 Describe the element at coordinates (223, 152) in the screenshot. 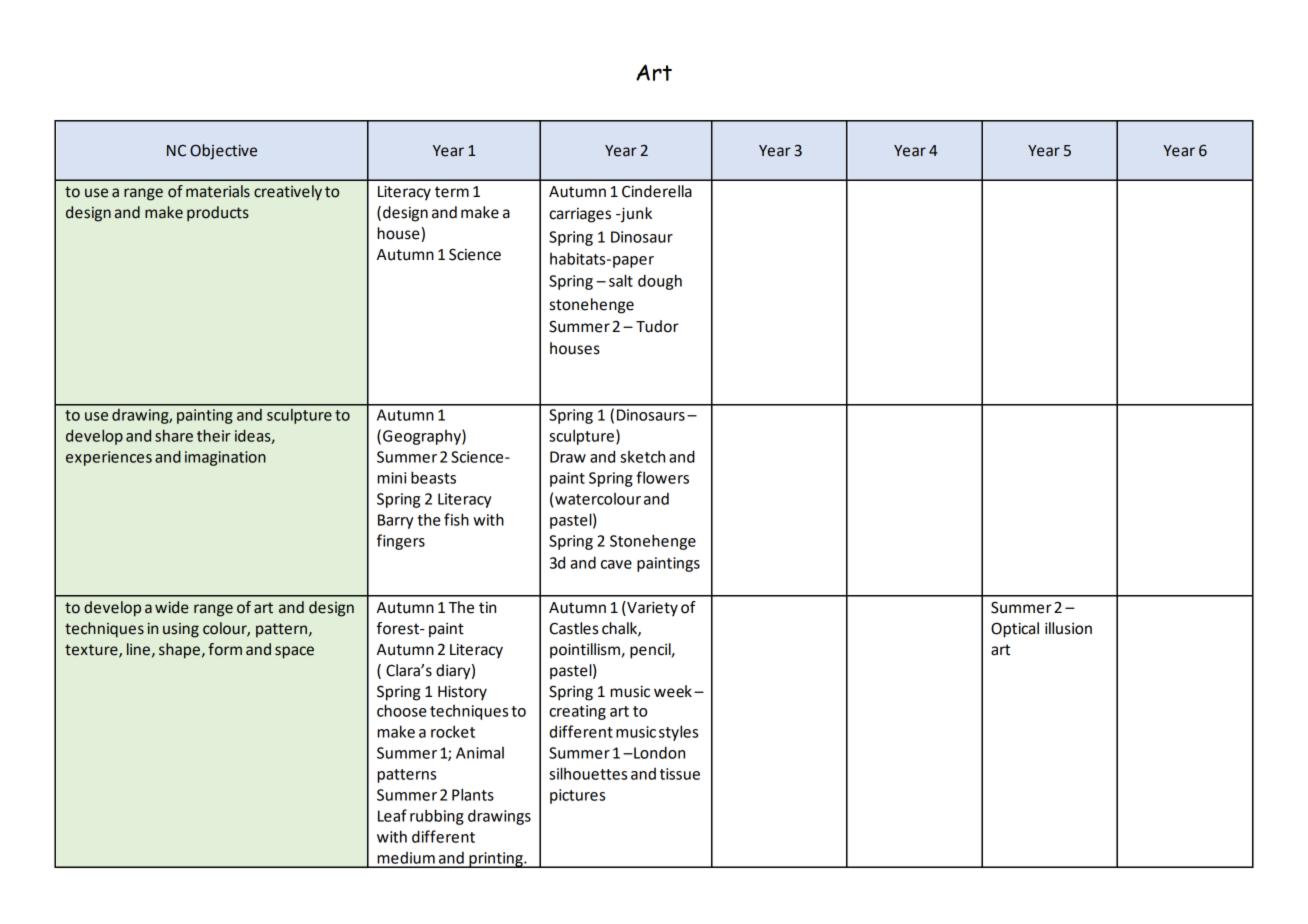

I see `Objective` at that location.
